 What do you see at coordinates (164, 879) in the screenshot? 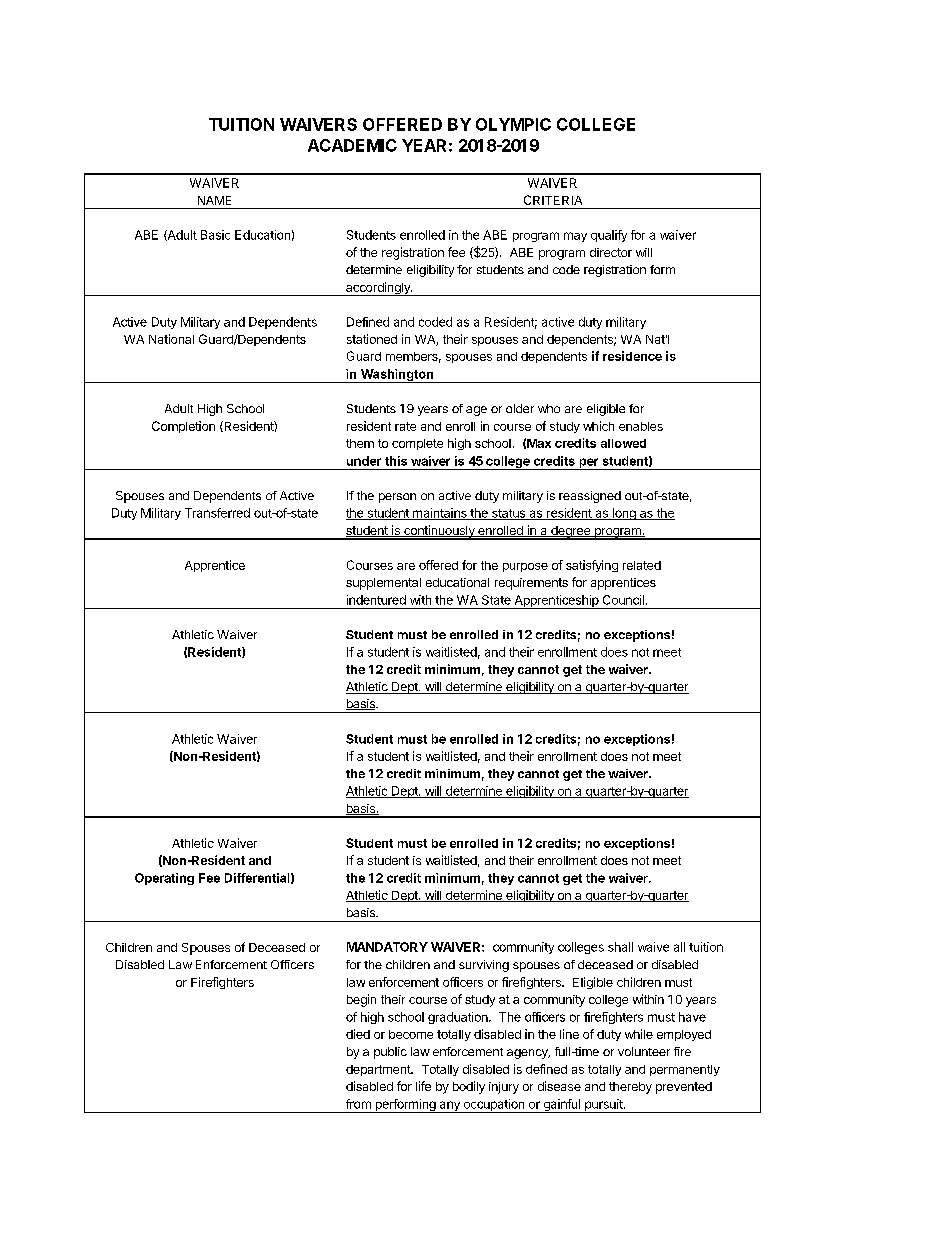
I see `Operating` at bounding box center [164, 879].
